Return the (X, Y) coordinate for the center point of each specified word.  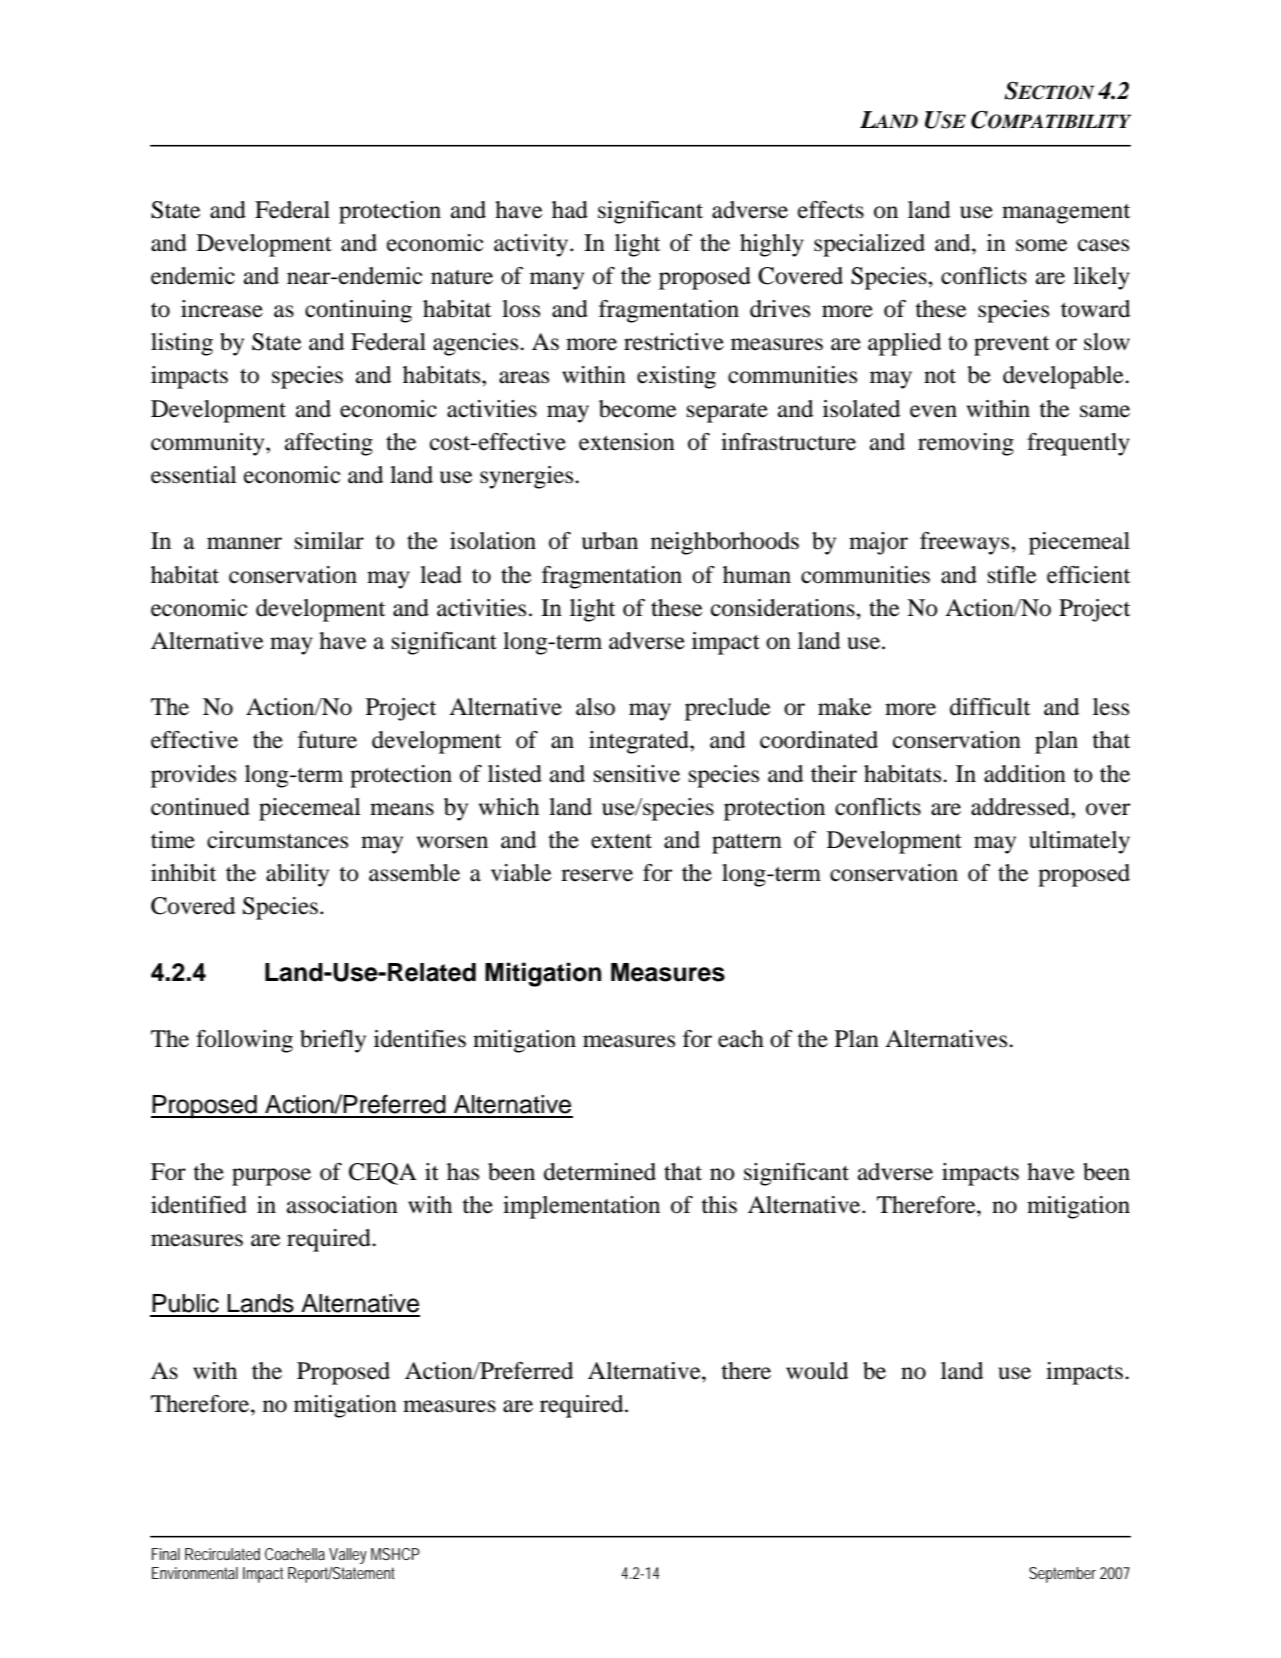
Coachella (295, 1554)
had (570, 210)
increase (222, 309)
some (1042, 245)
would (817, 1371)
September (1062, 1575)
